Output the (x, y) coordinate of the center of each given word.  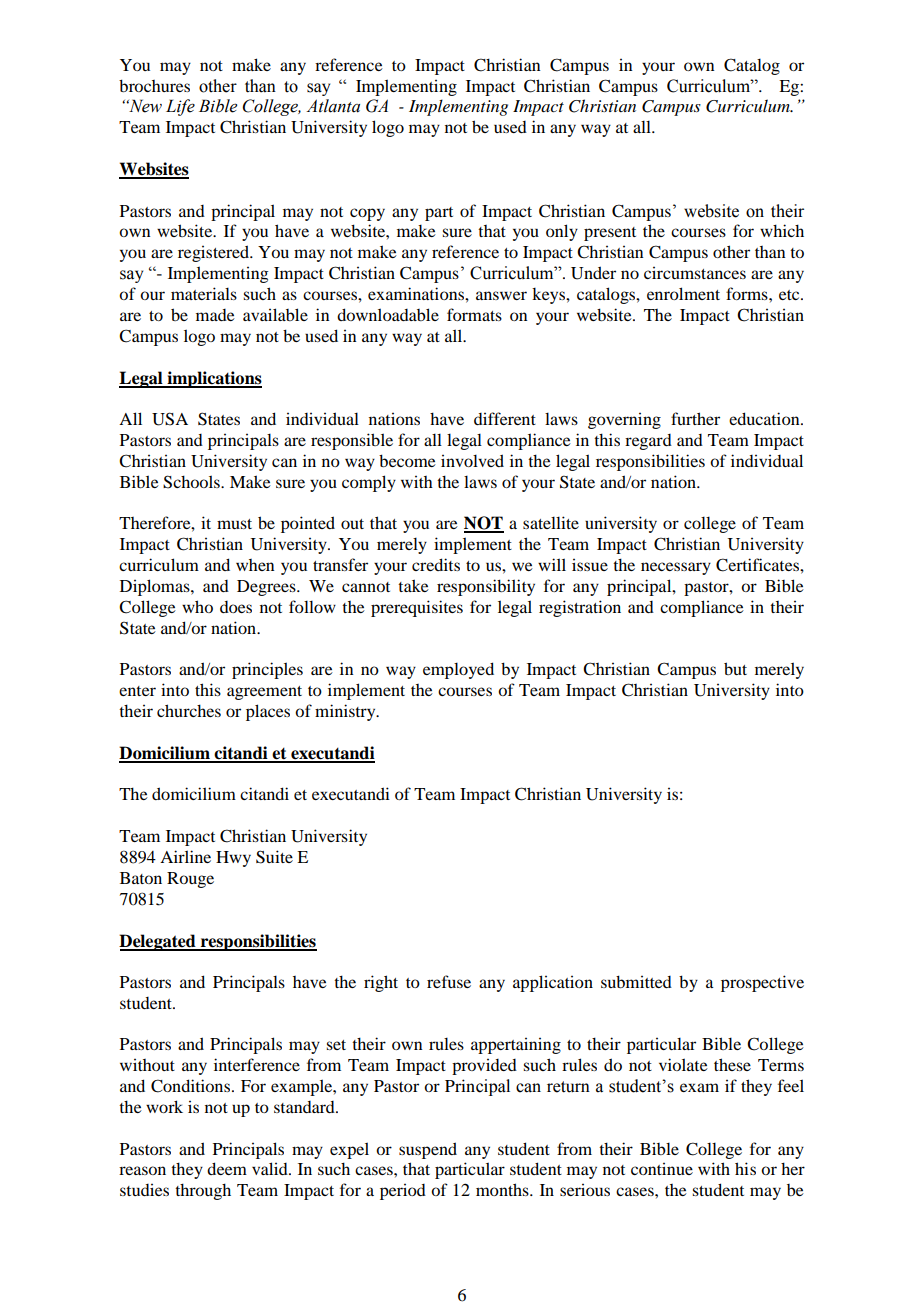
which (782, 230)
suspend (428, 1150)
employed (458, 670)
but (735, 668)
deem (227, 1168)
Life (180, 107)
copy (367, 214)
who (197, 606)
